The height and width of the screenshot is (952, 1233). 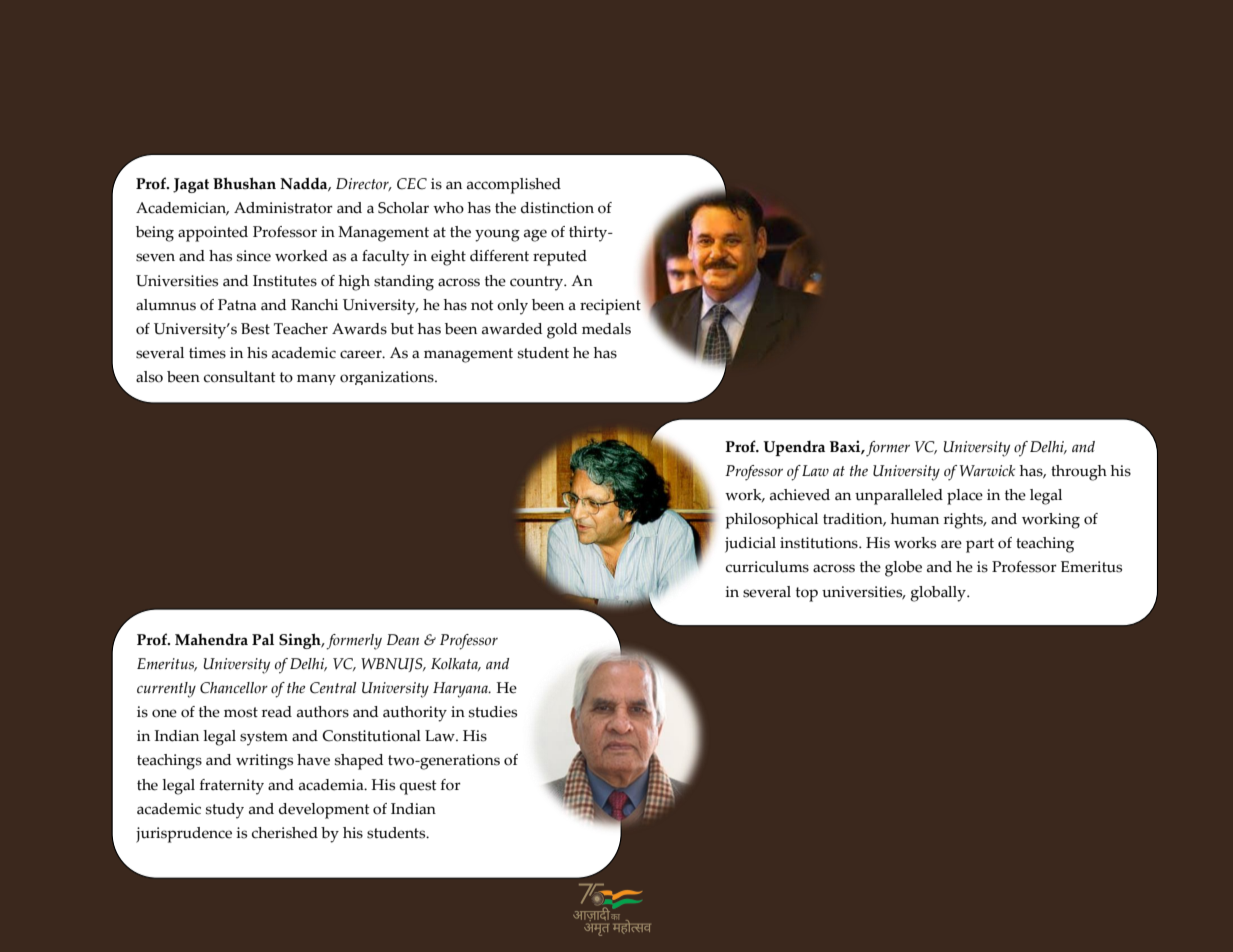 I want to click on study, so click(x=225, y=811).
